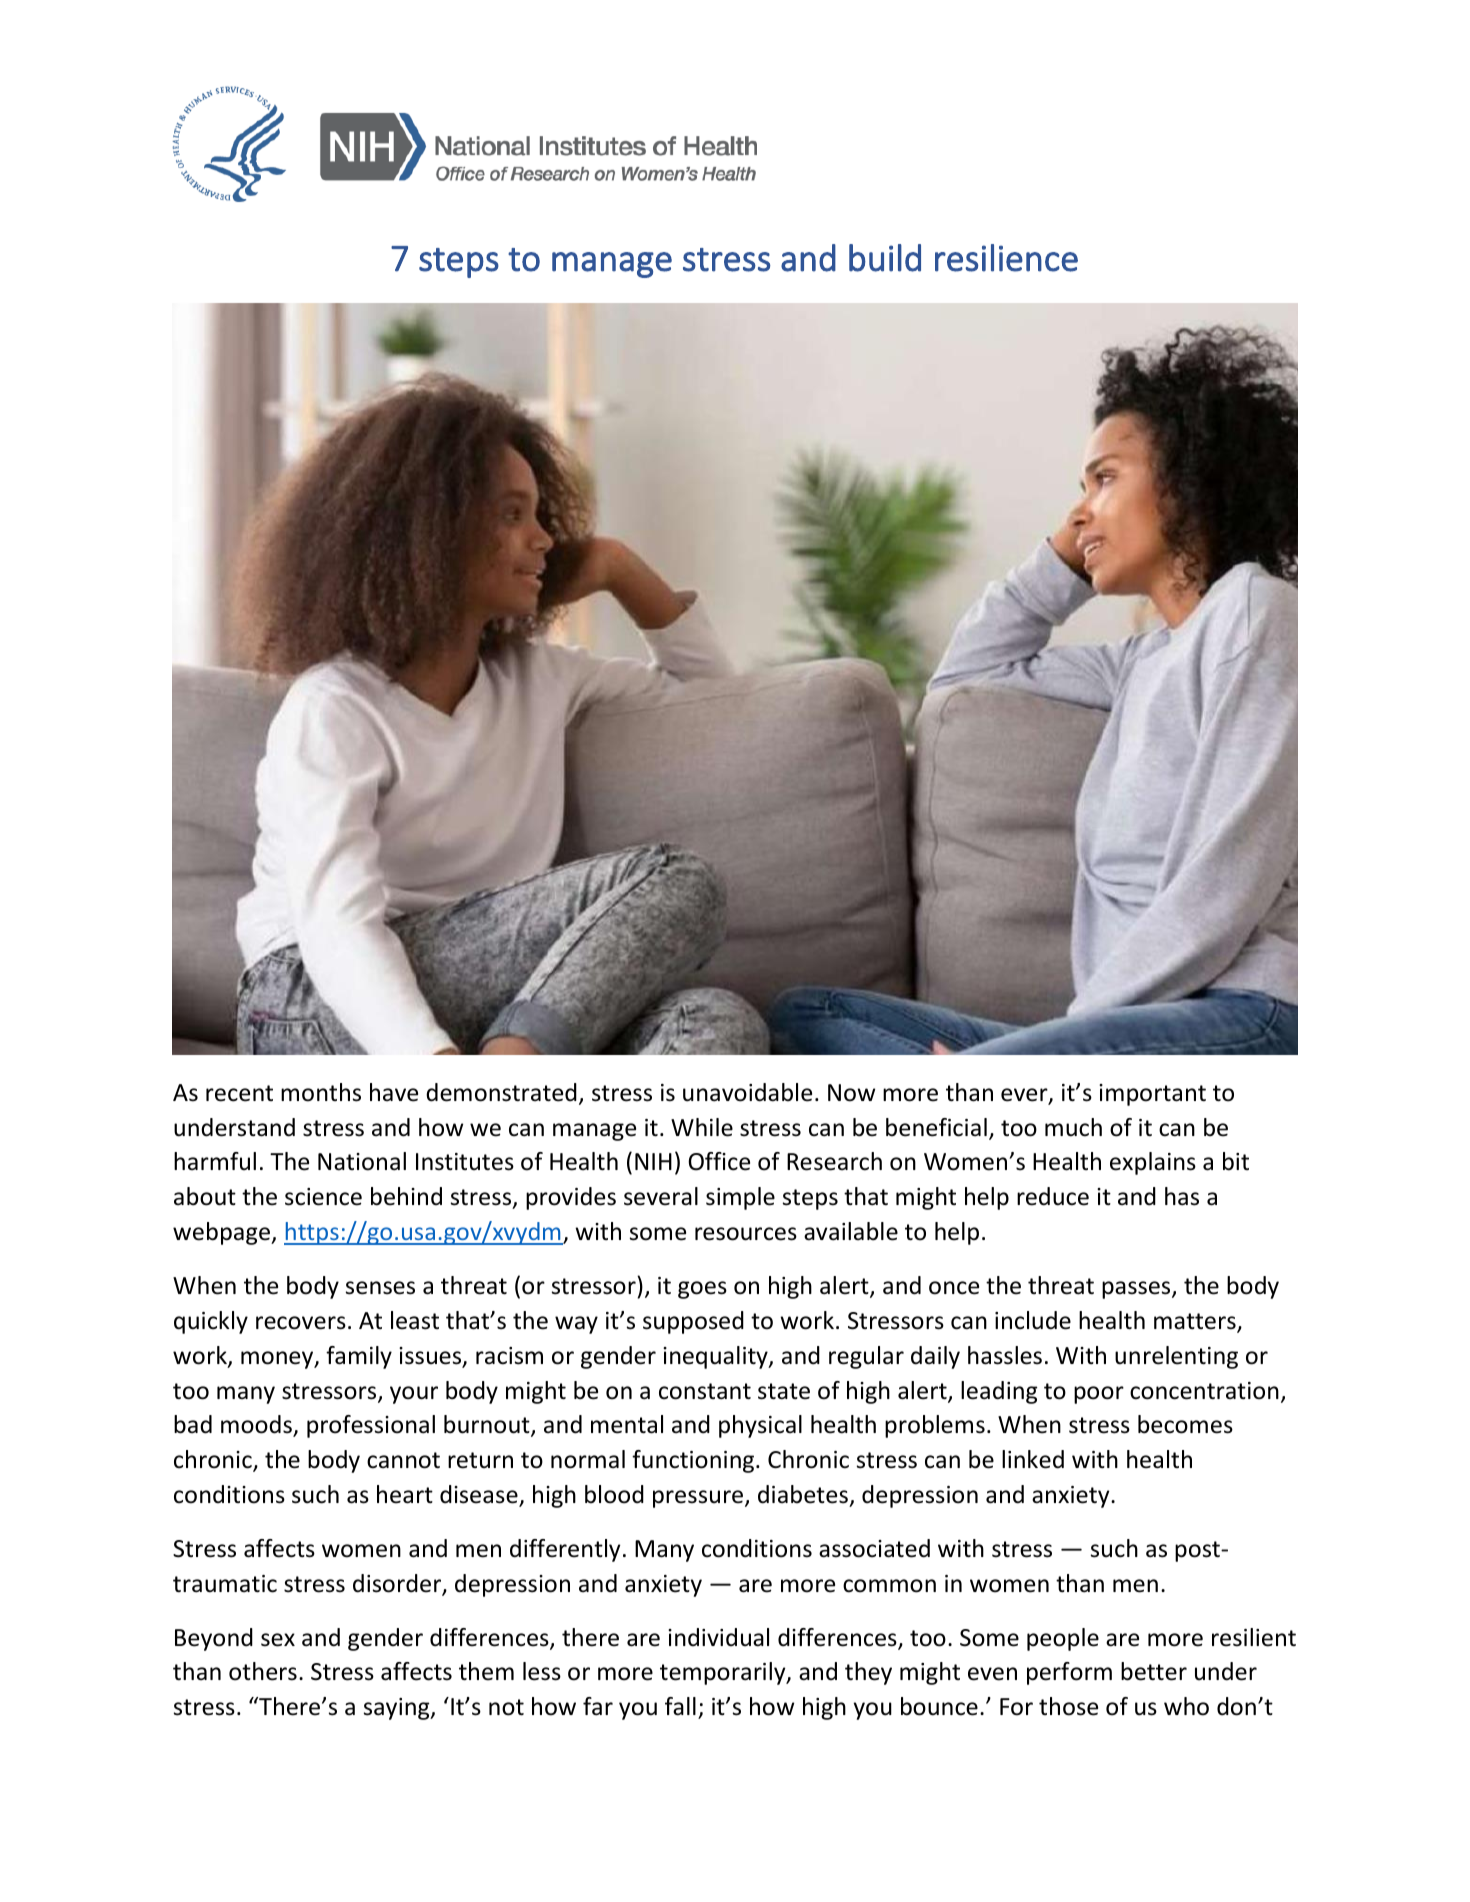  I want to click on resilience, so click(1006, 258).
